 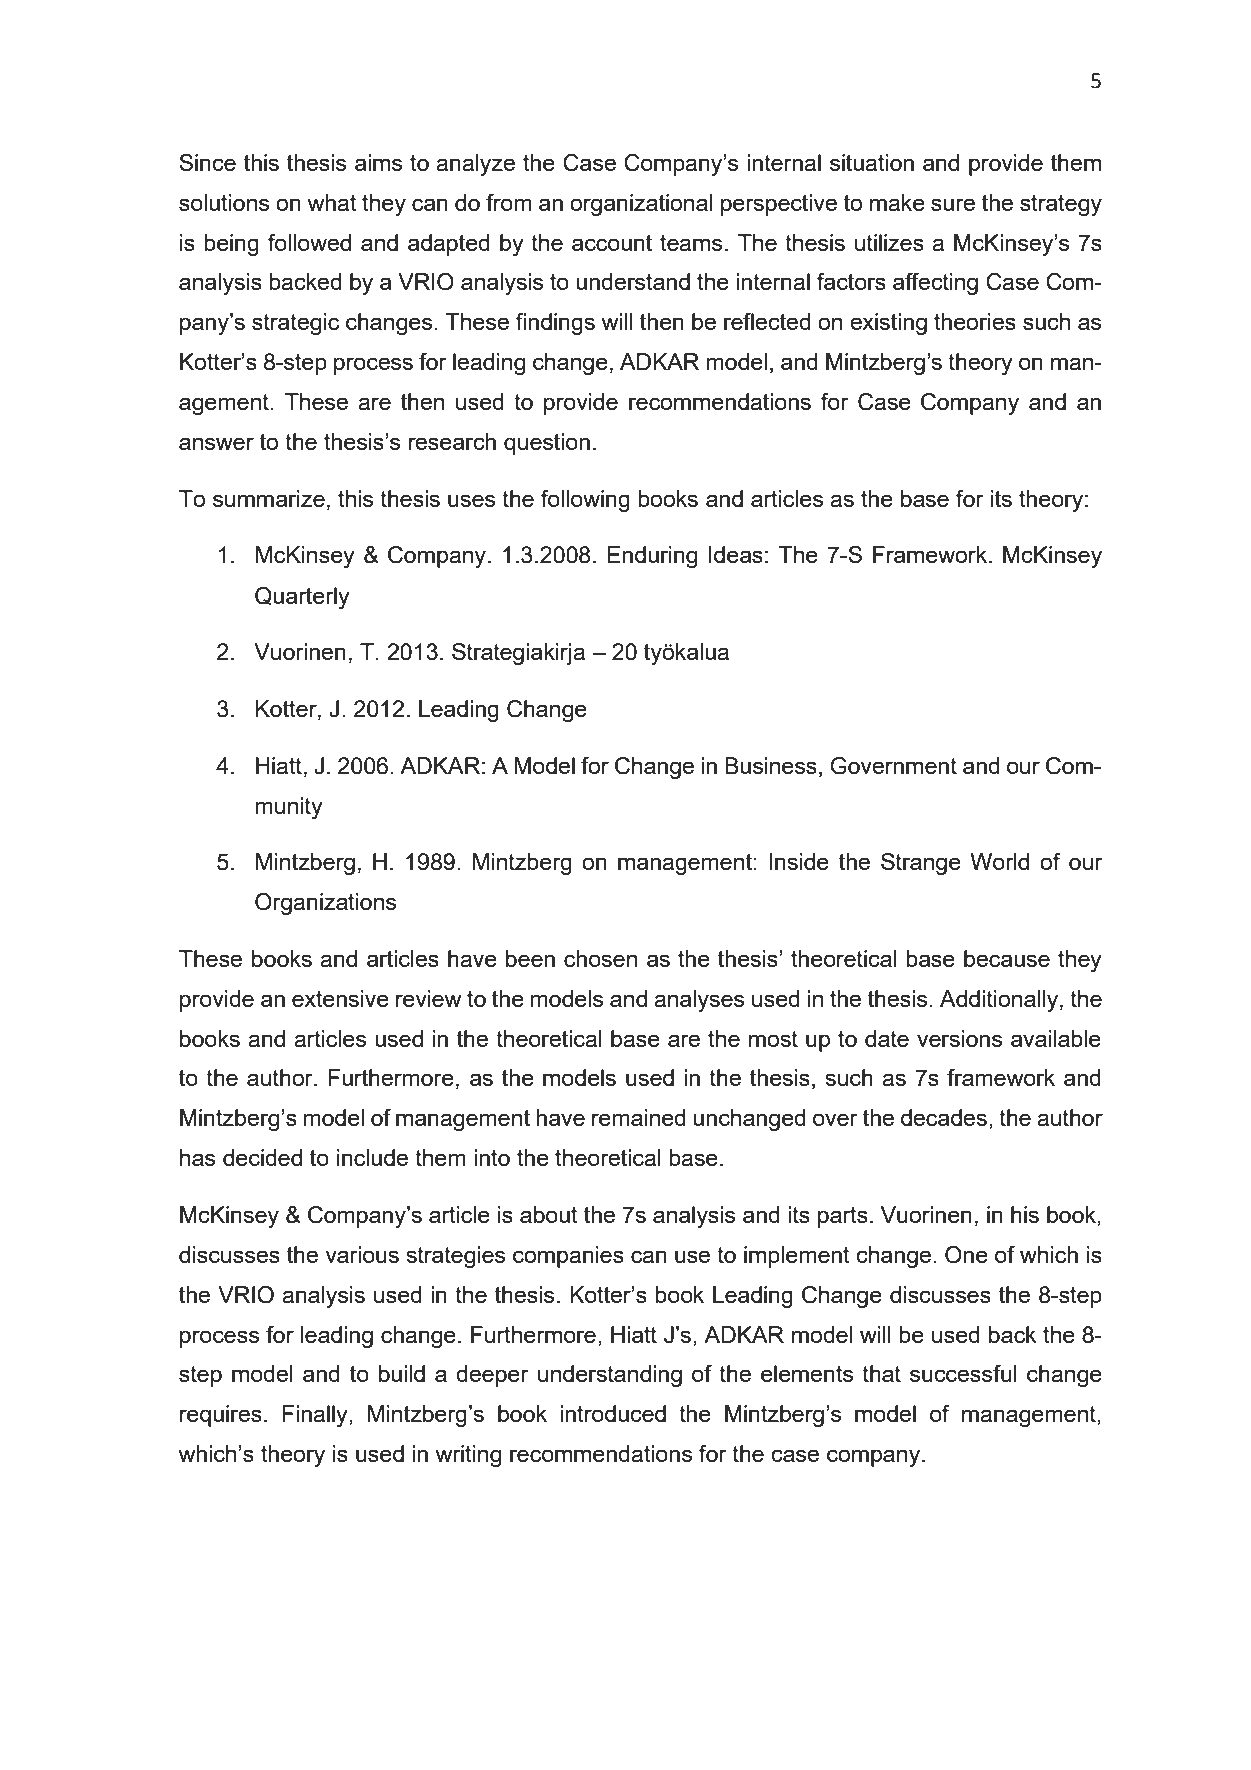 What do you see at coordinates (1007, 958) in the screenshot?
I see `because` at bounding box center [1007, 958].
